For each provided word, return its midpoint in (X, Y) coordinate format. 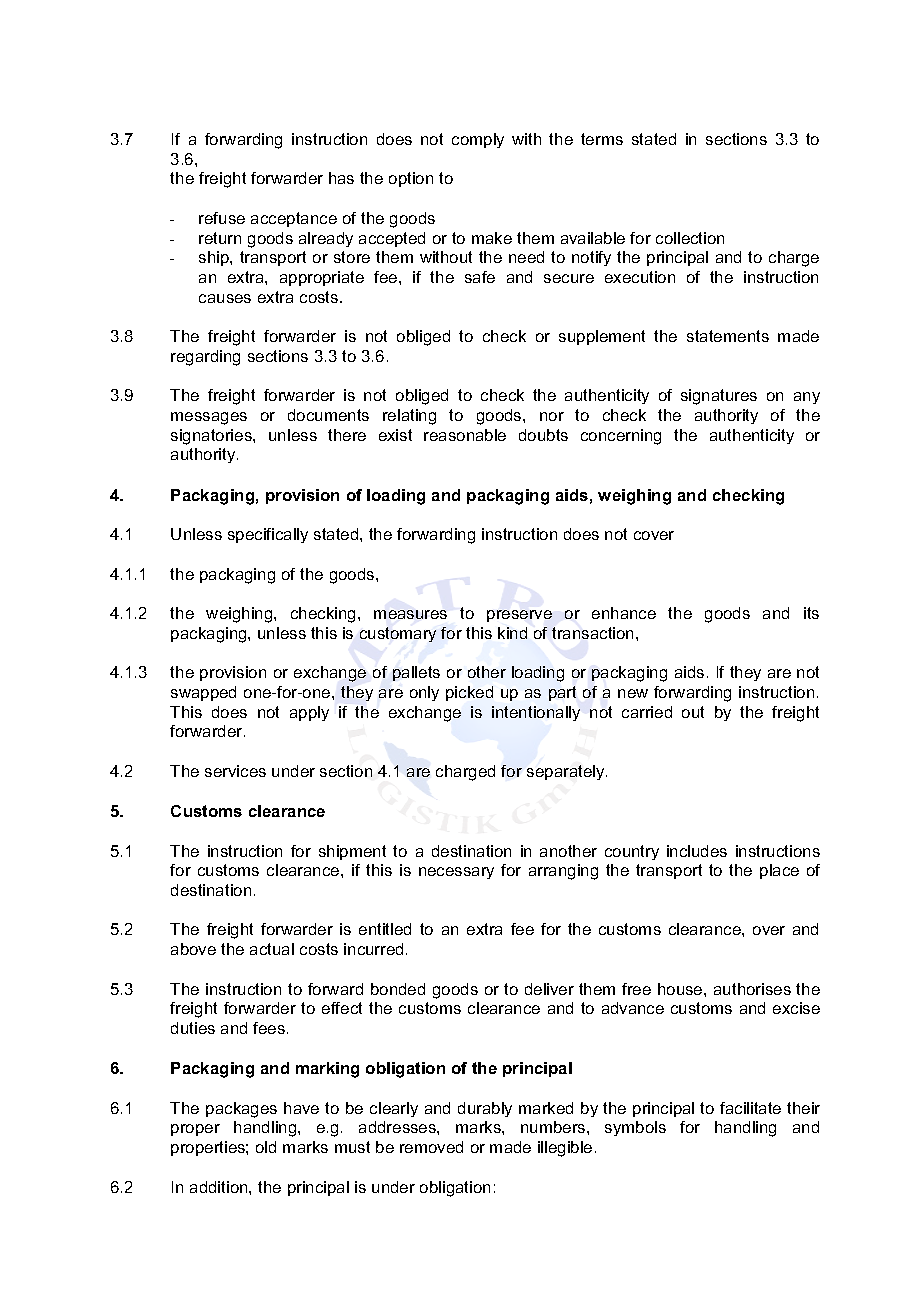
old (266, 1147)
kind (512, 633)
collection (690, 238)
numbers (554, 1127)
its (811, 613)
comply (478, 140)
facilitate (750, 1108)
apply (309, 713)
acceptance (294, 219)
